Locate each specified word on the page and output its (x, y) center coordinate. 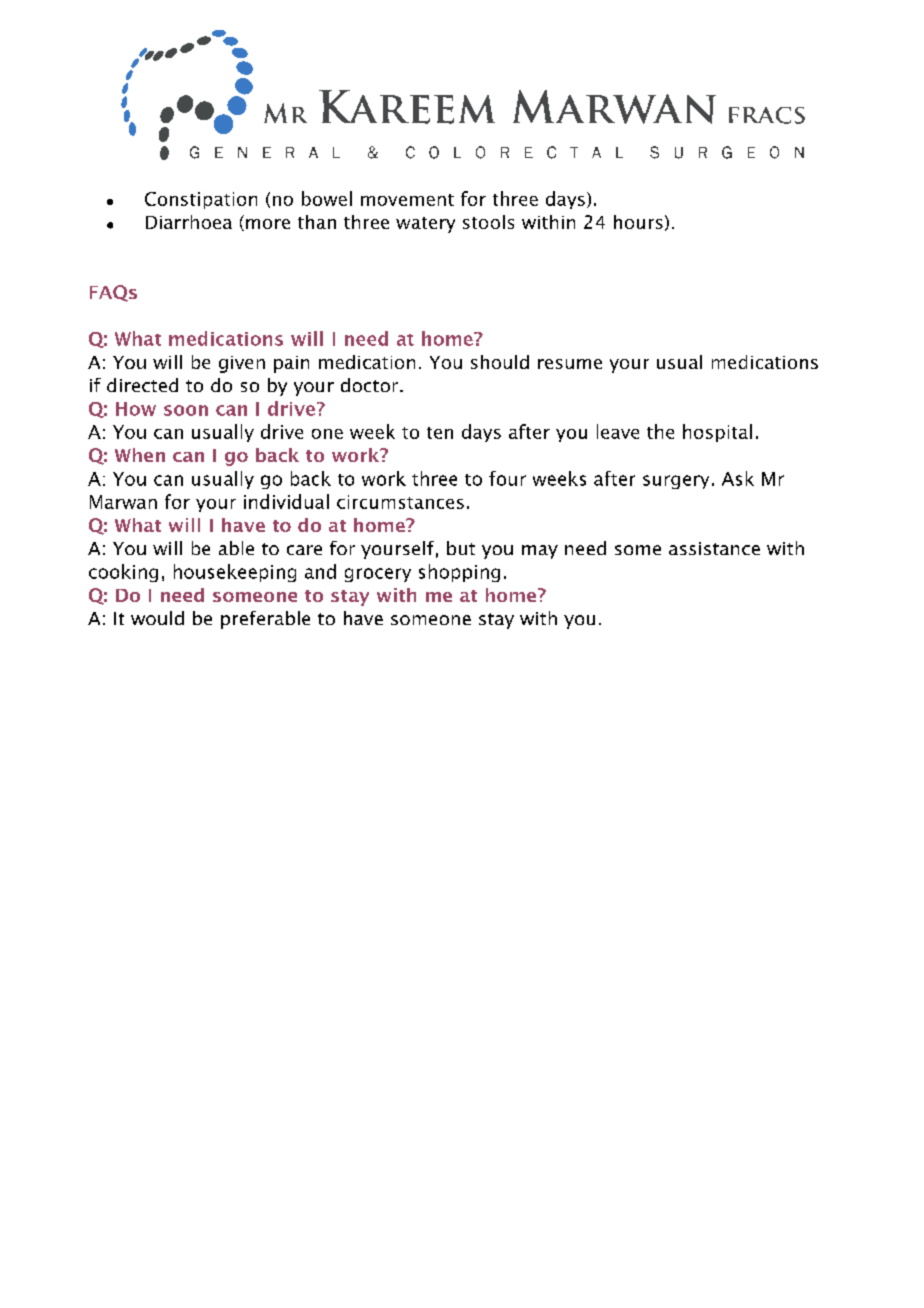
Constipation (201, 200)
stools (488, 222)
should (500, 362)
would (157, 618)
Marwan (123, 502)
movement (407, 200)
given (242, 364)
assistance (714, 548)
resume (570, 364)
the (660, 431)
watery (425, 225)
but (461, 548)
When (140, 455)
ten (440, 433)
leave (618, 431)
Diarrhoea (189, 222)
